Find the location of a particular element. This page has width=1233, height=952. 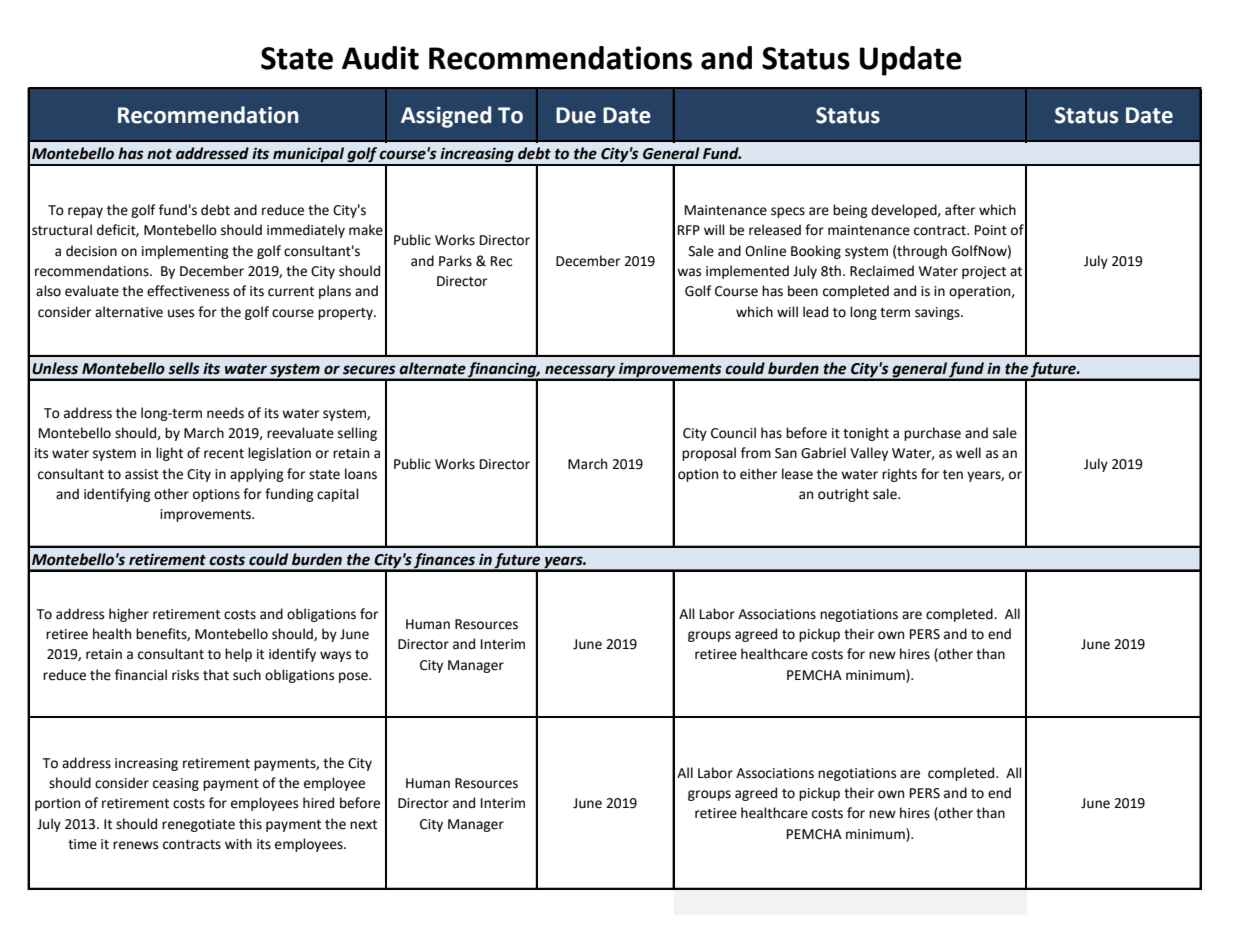

implementing is located at coordinates (185, 252).
